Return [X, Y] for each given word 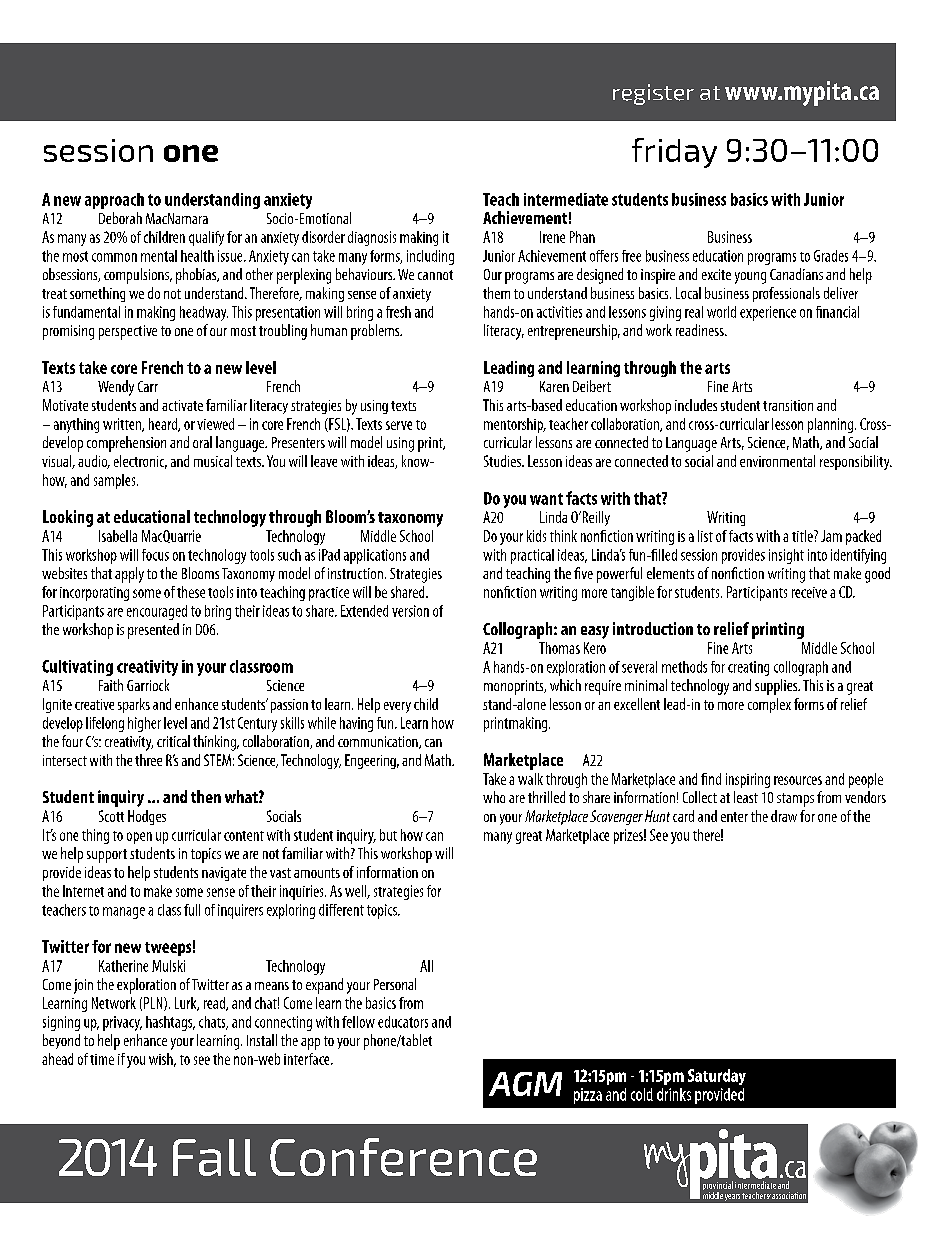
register [653, 94]
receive [809, 592]
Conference [403, 1157]
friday [674, 153]
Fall [214, 1157]
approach [114, 201]
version [410, 611]
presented [153, 631]
